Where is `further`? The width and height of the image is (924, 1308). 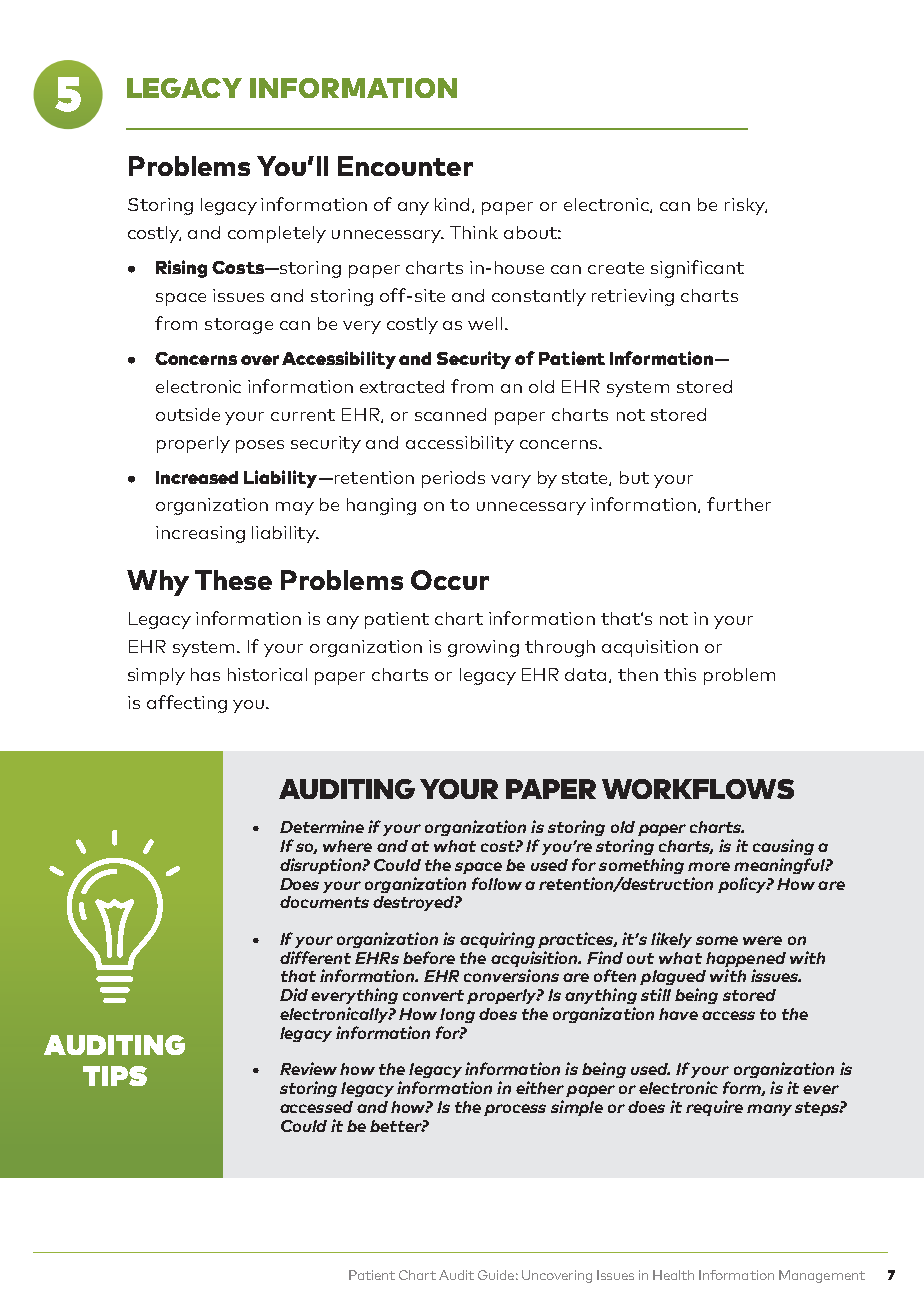
further is located at coordinates (739, 504).
